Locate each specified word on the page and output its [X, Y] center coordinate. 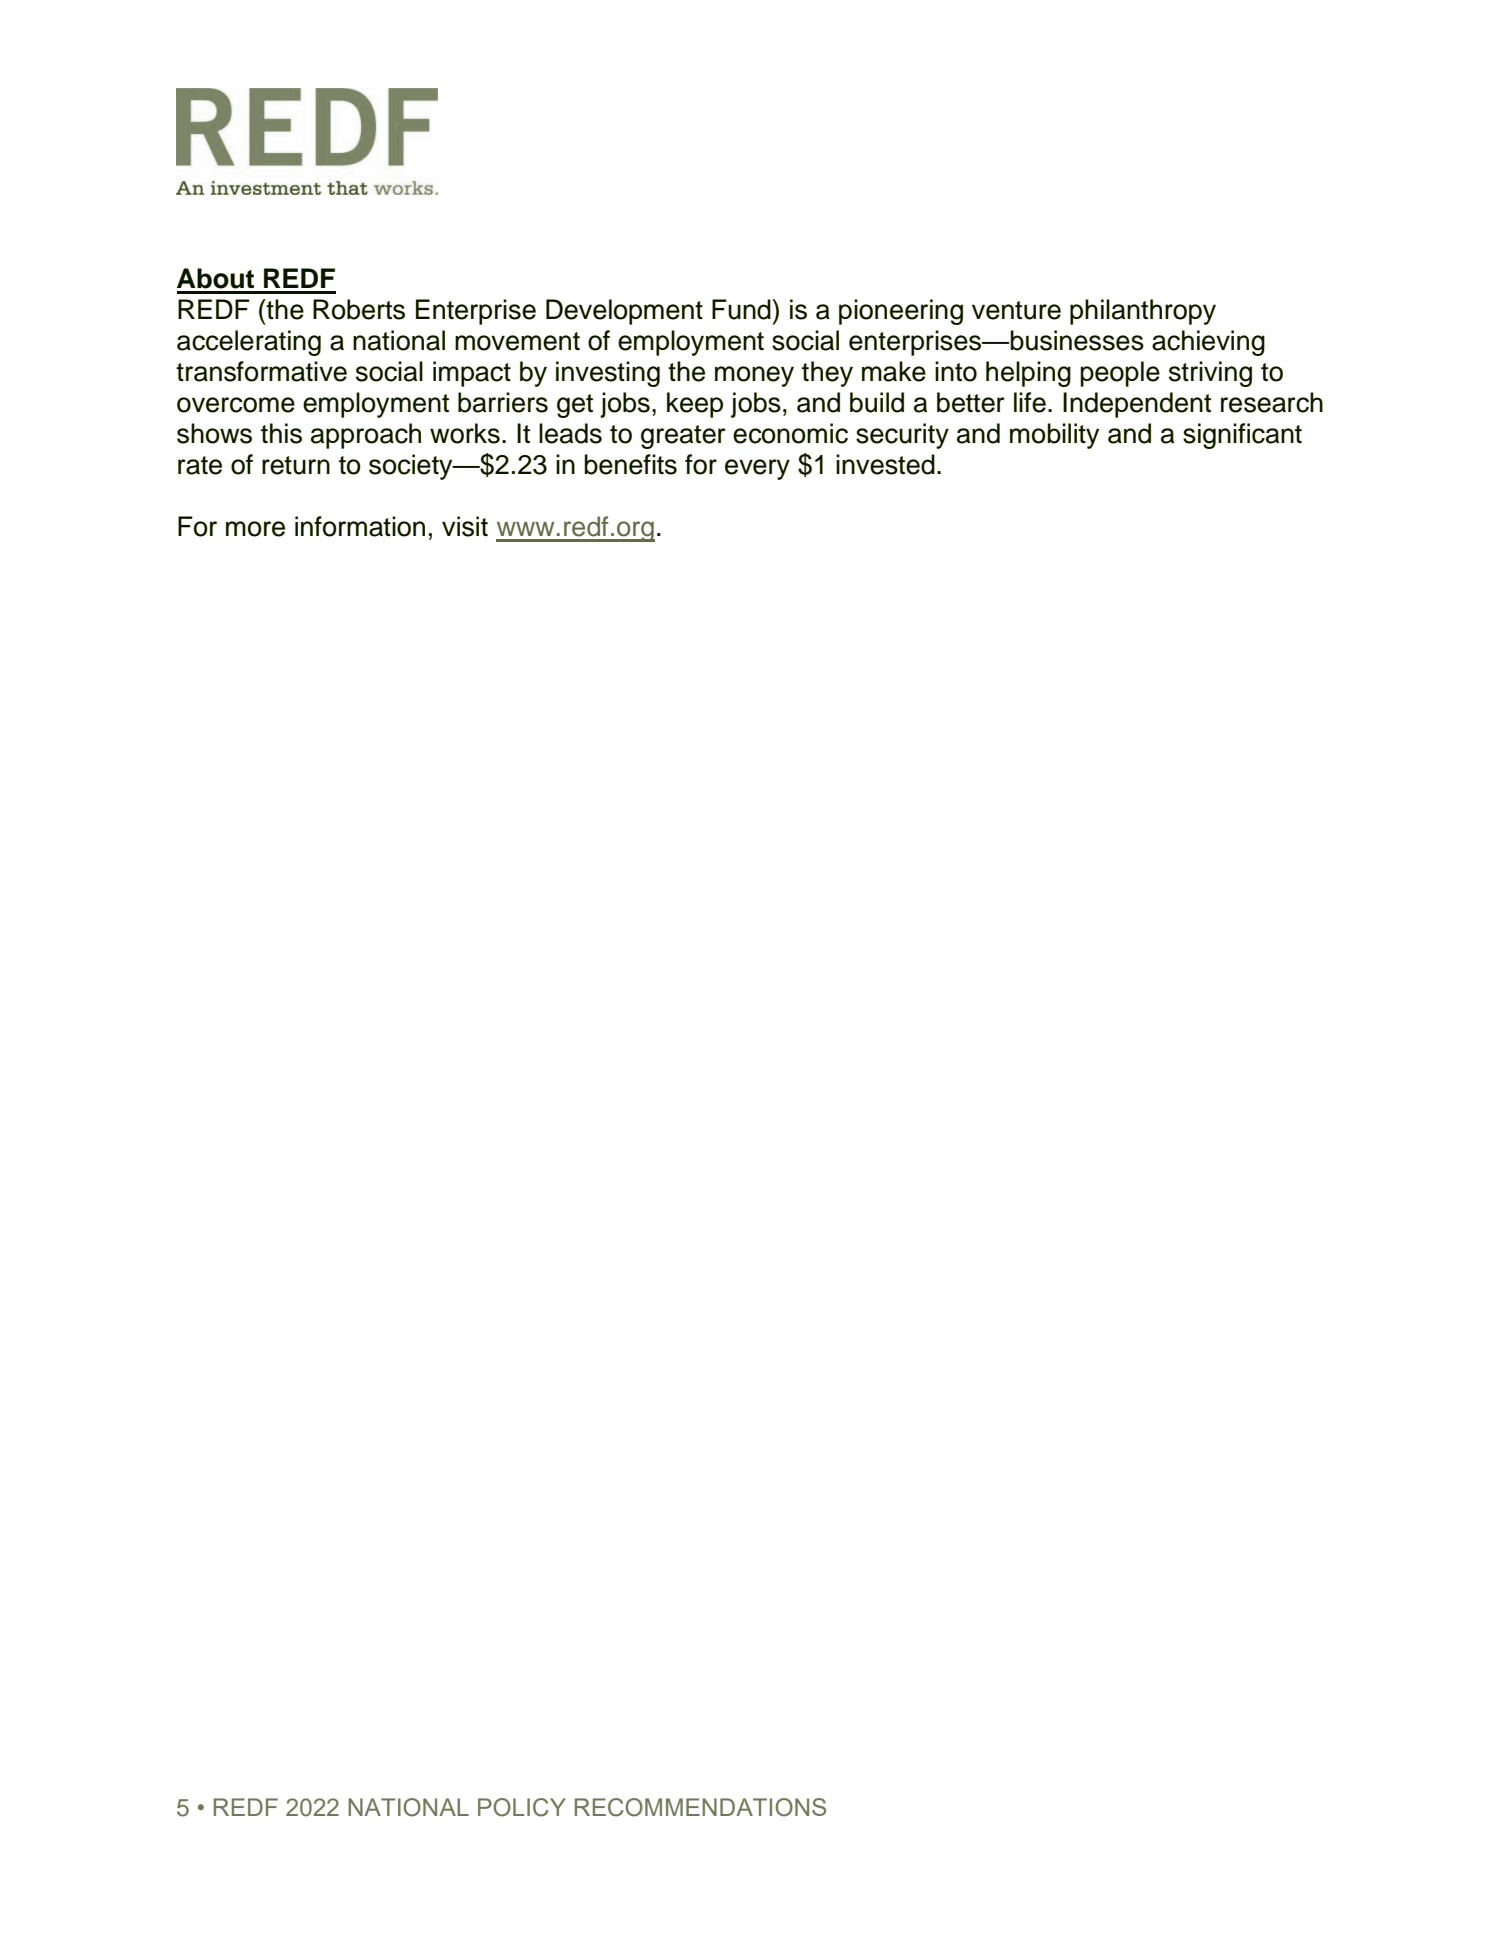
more [255, 529]
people [1120, 374]
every [757, 469]
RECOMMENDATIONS [700, 1807]
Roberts [359, 309]
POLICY [522, 1807]
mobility [1054, 436]
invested [885, 464]
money [754, 376]
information [360, 526]
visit [465, 526]
